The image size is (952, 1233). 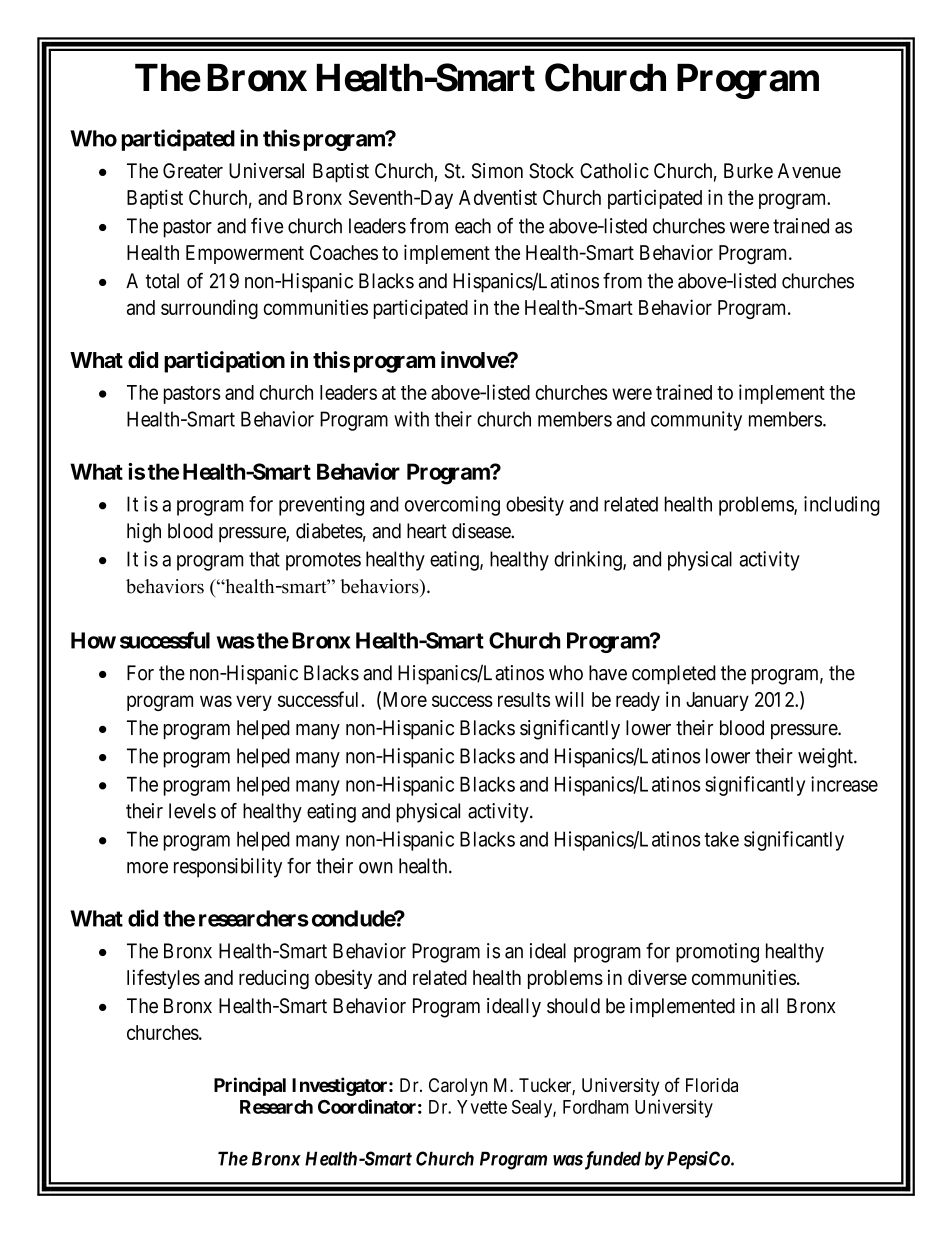 I want to click on Principal, so click(x=250, y=1086).
